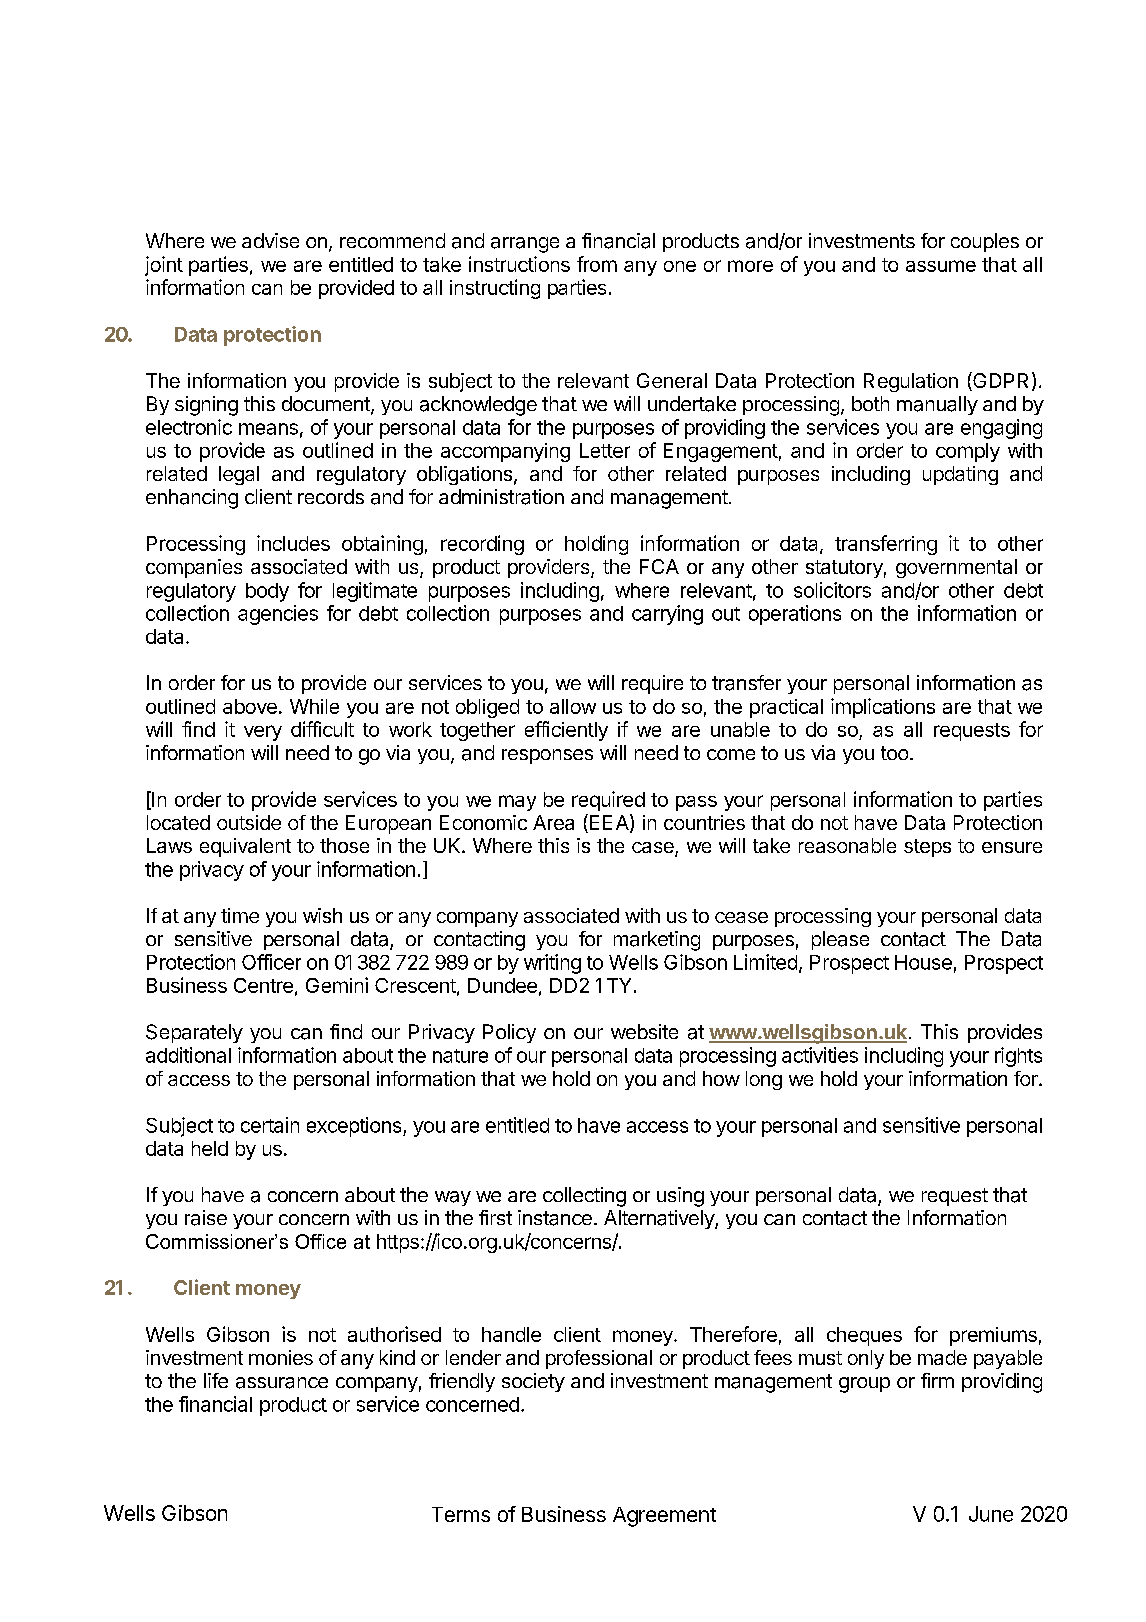 This screenshot has width=1146, height=1622. I want to click on raise, so click(206, 1218).
